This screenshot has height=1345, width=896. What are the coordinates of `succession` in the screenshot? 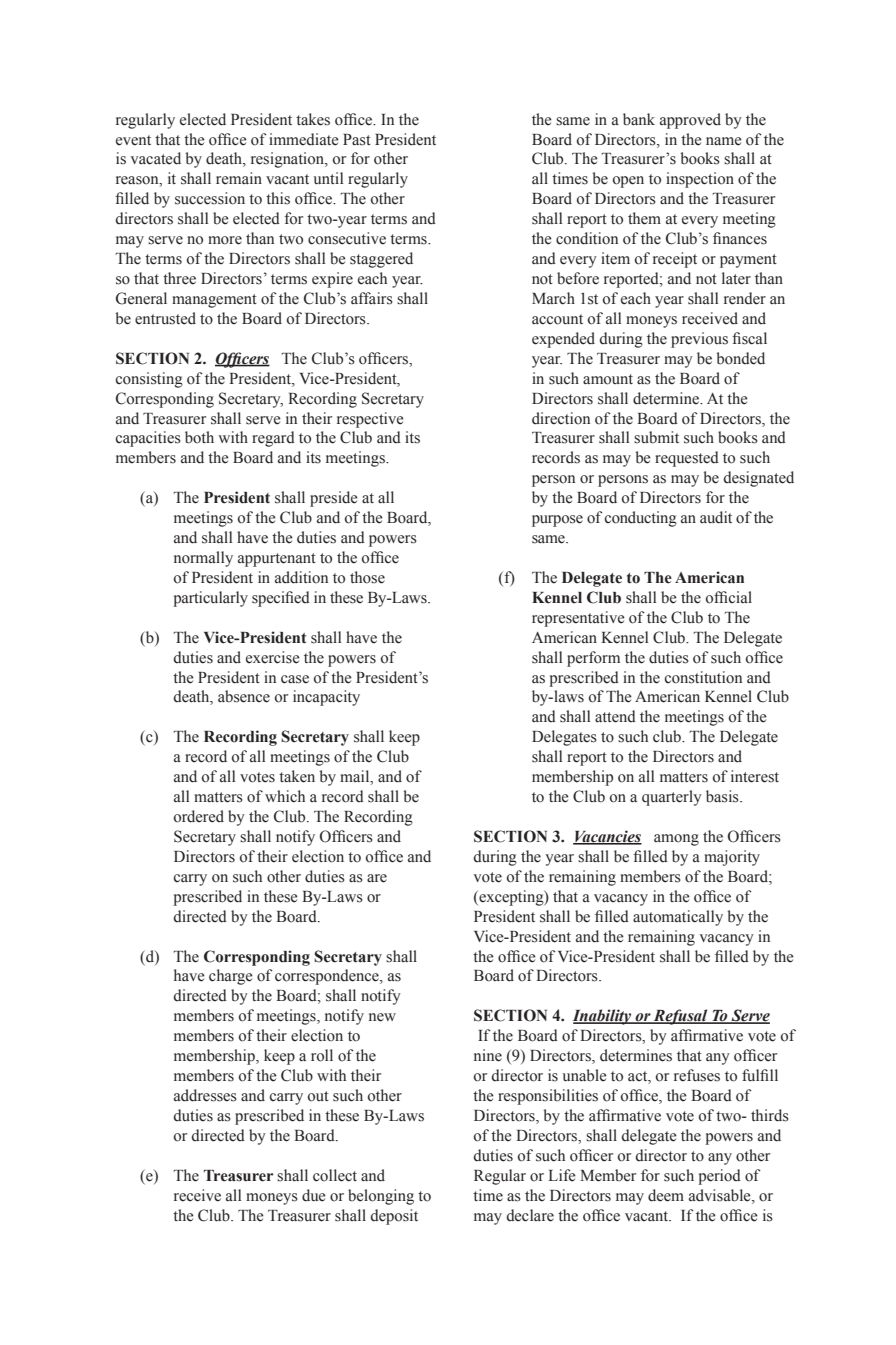 It's located at (210, 198).
